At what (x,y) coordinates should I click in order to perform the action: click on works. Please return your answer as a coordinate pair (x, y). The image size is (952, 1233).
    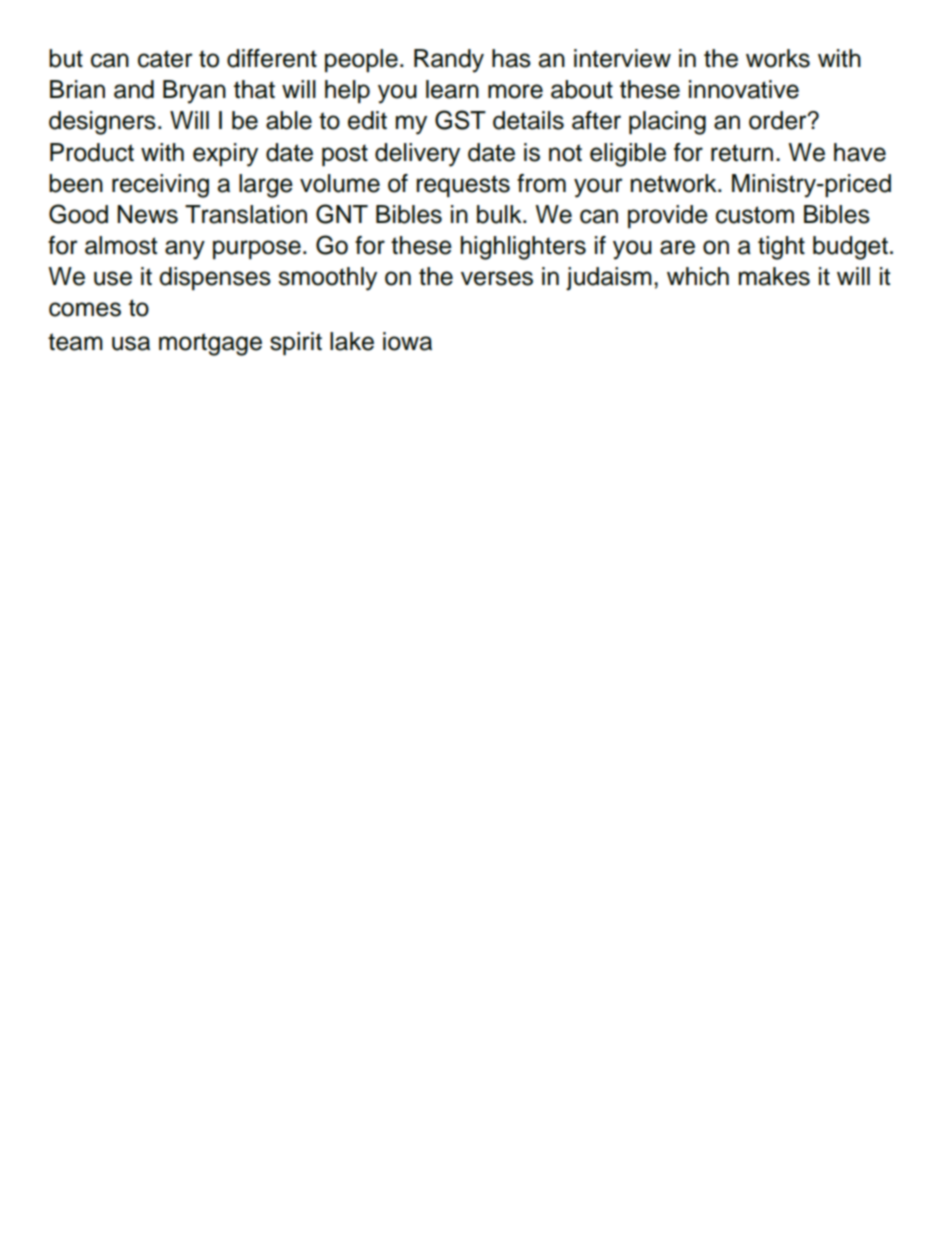
    Looking at the image, I should click on (778, 58).
